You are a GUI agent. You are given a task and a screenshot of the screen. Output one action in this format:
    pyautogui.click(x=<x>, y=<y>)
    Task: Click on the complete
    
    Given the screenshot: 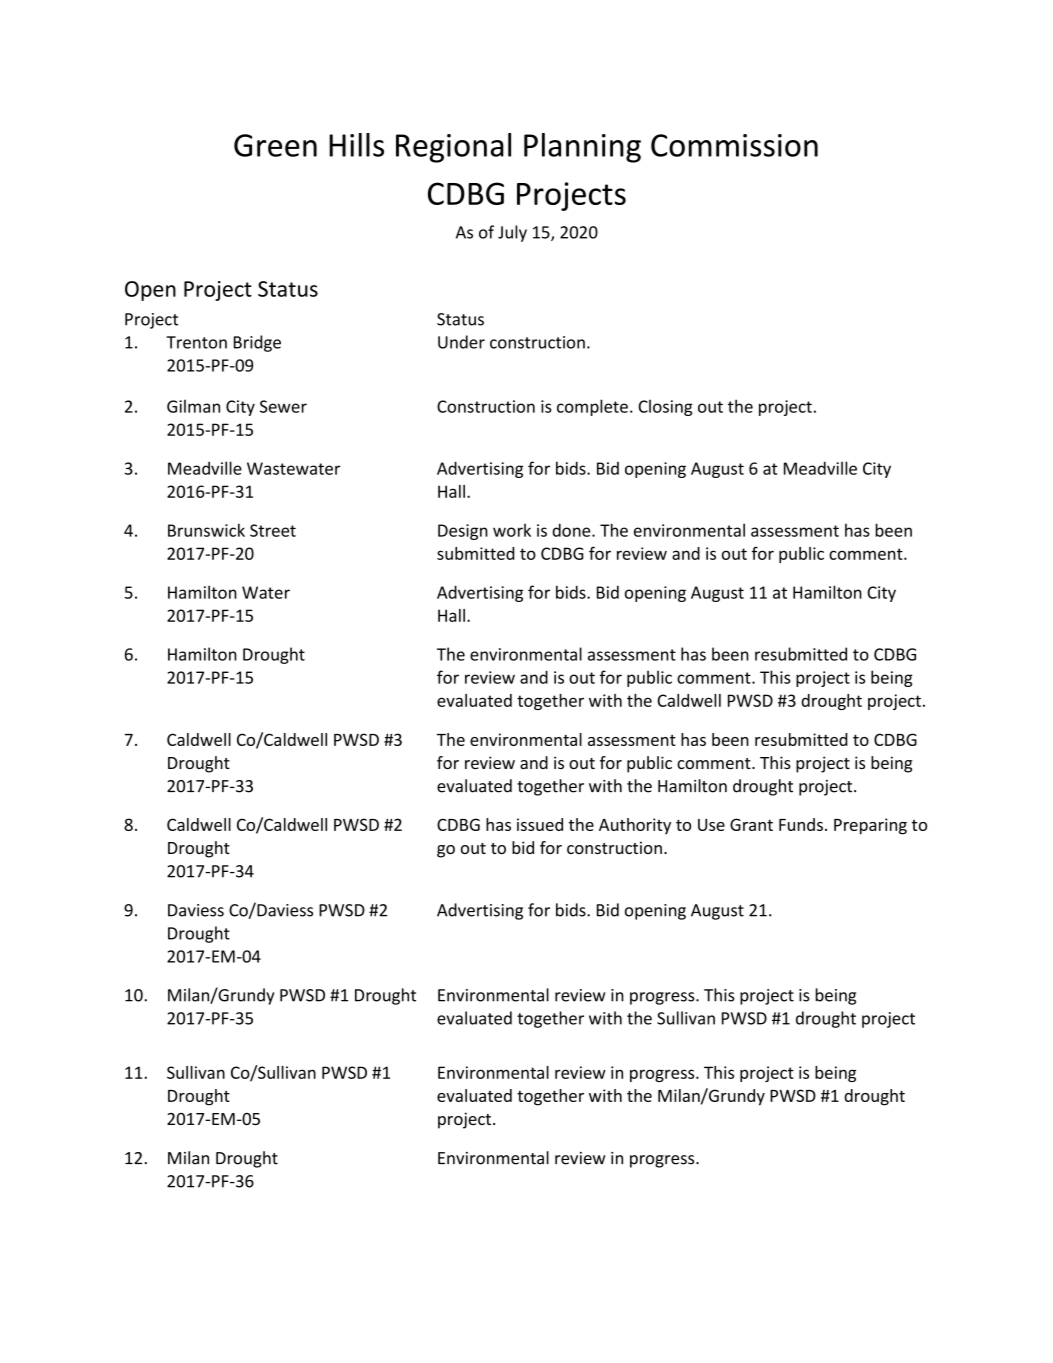 What is the action you would take?
    pyautogui.click(x=592, y=407)
